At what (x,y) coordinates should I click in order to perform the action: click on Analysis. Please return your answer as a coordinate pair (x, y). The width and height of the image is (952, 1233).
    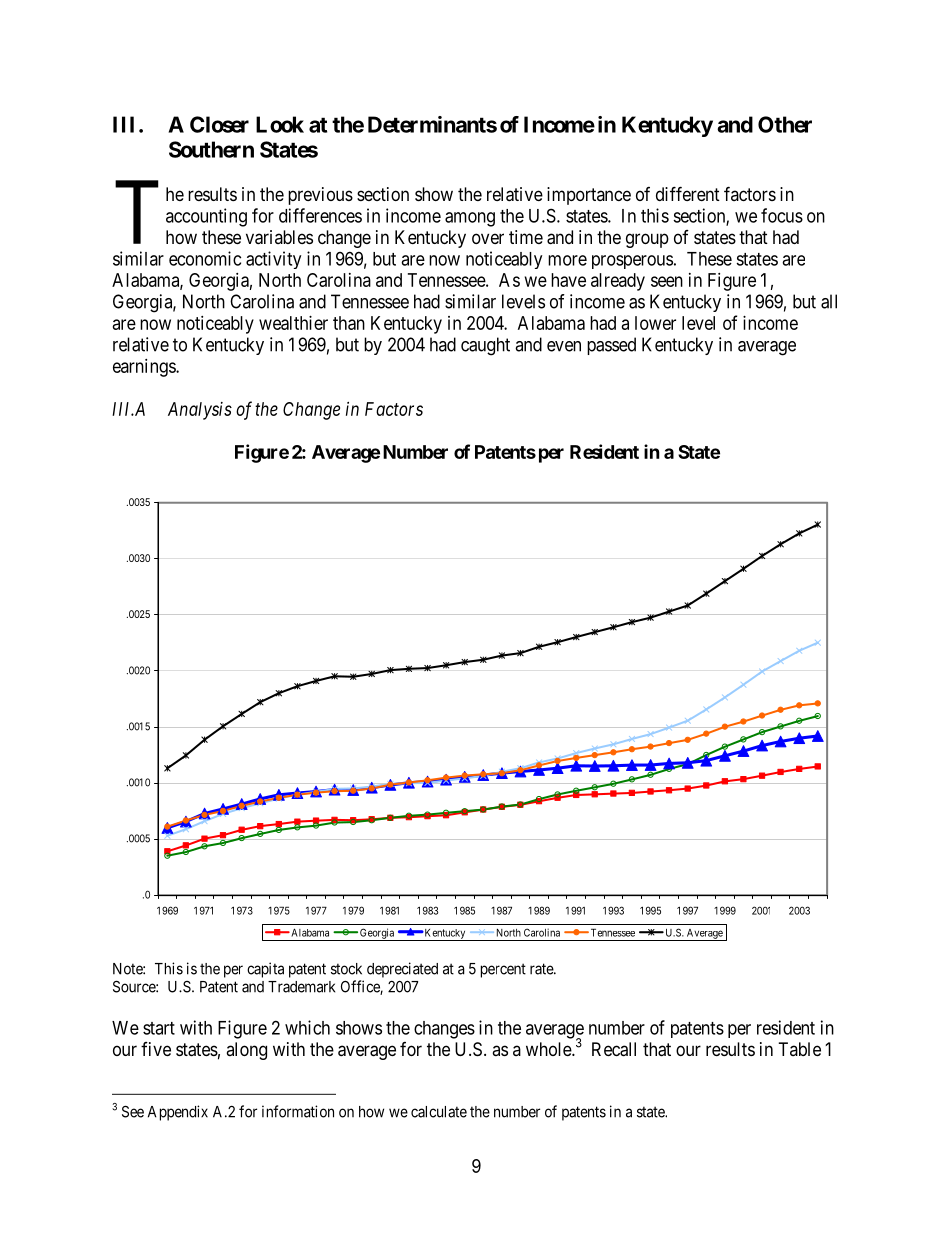
    Looking at the image, I should click on (200, 411).
